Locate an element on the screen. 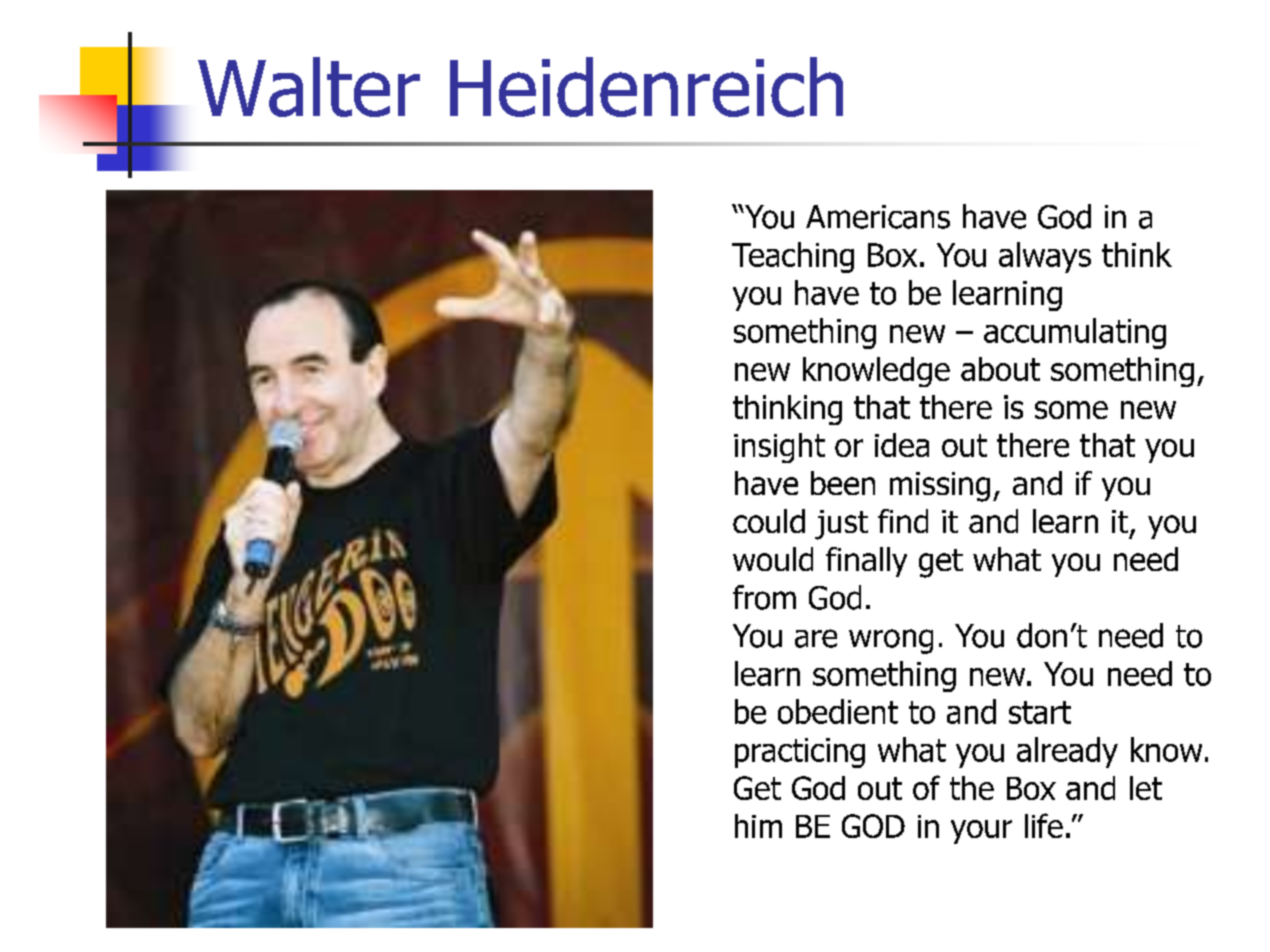 This screenshot has height=952, width=1270. insight is located at coordinates (779, 448).
